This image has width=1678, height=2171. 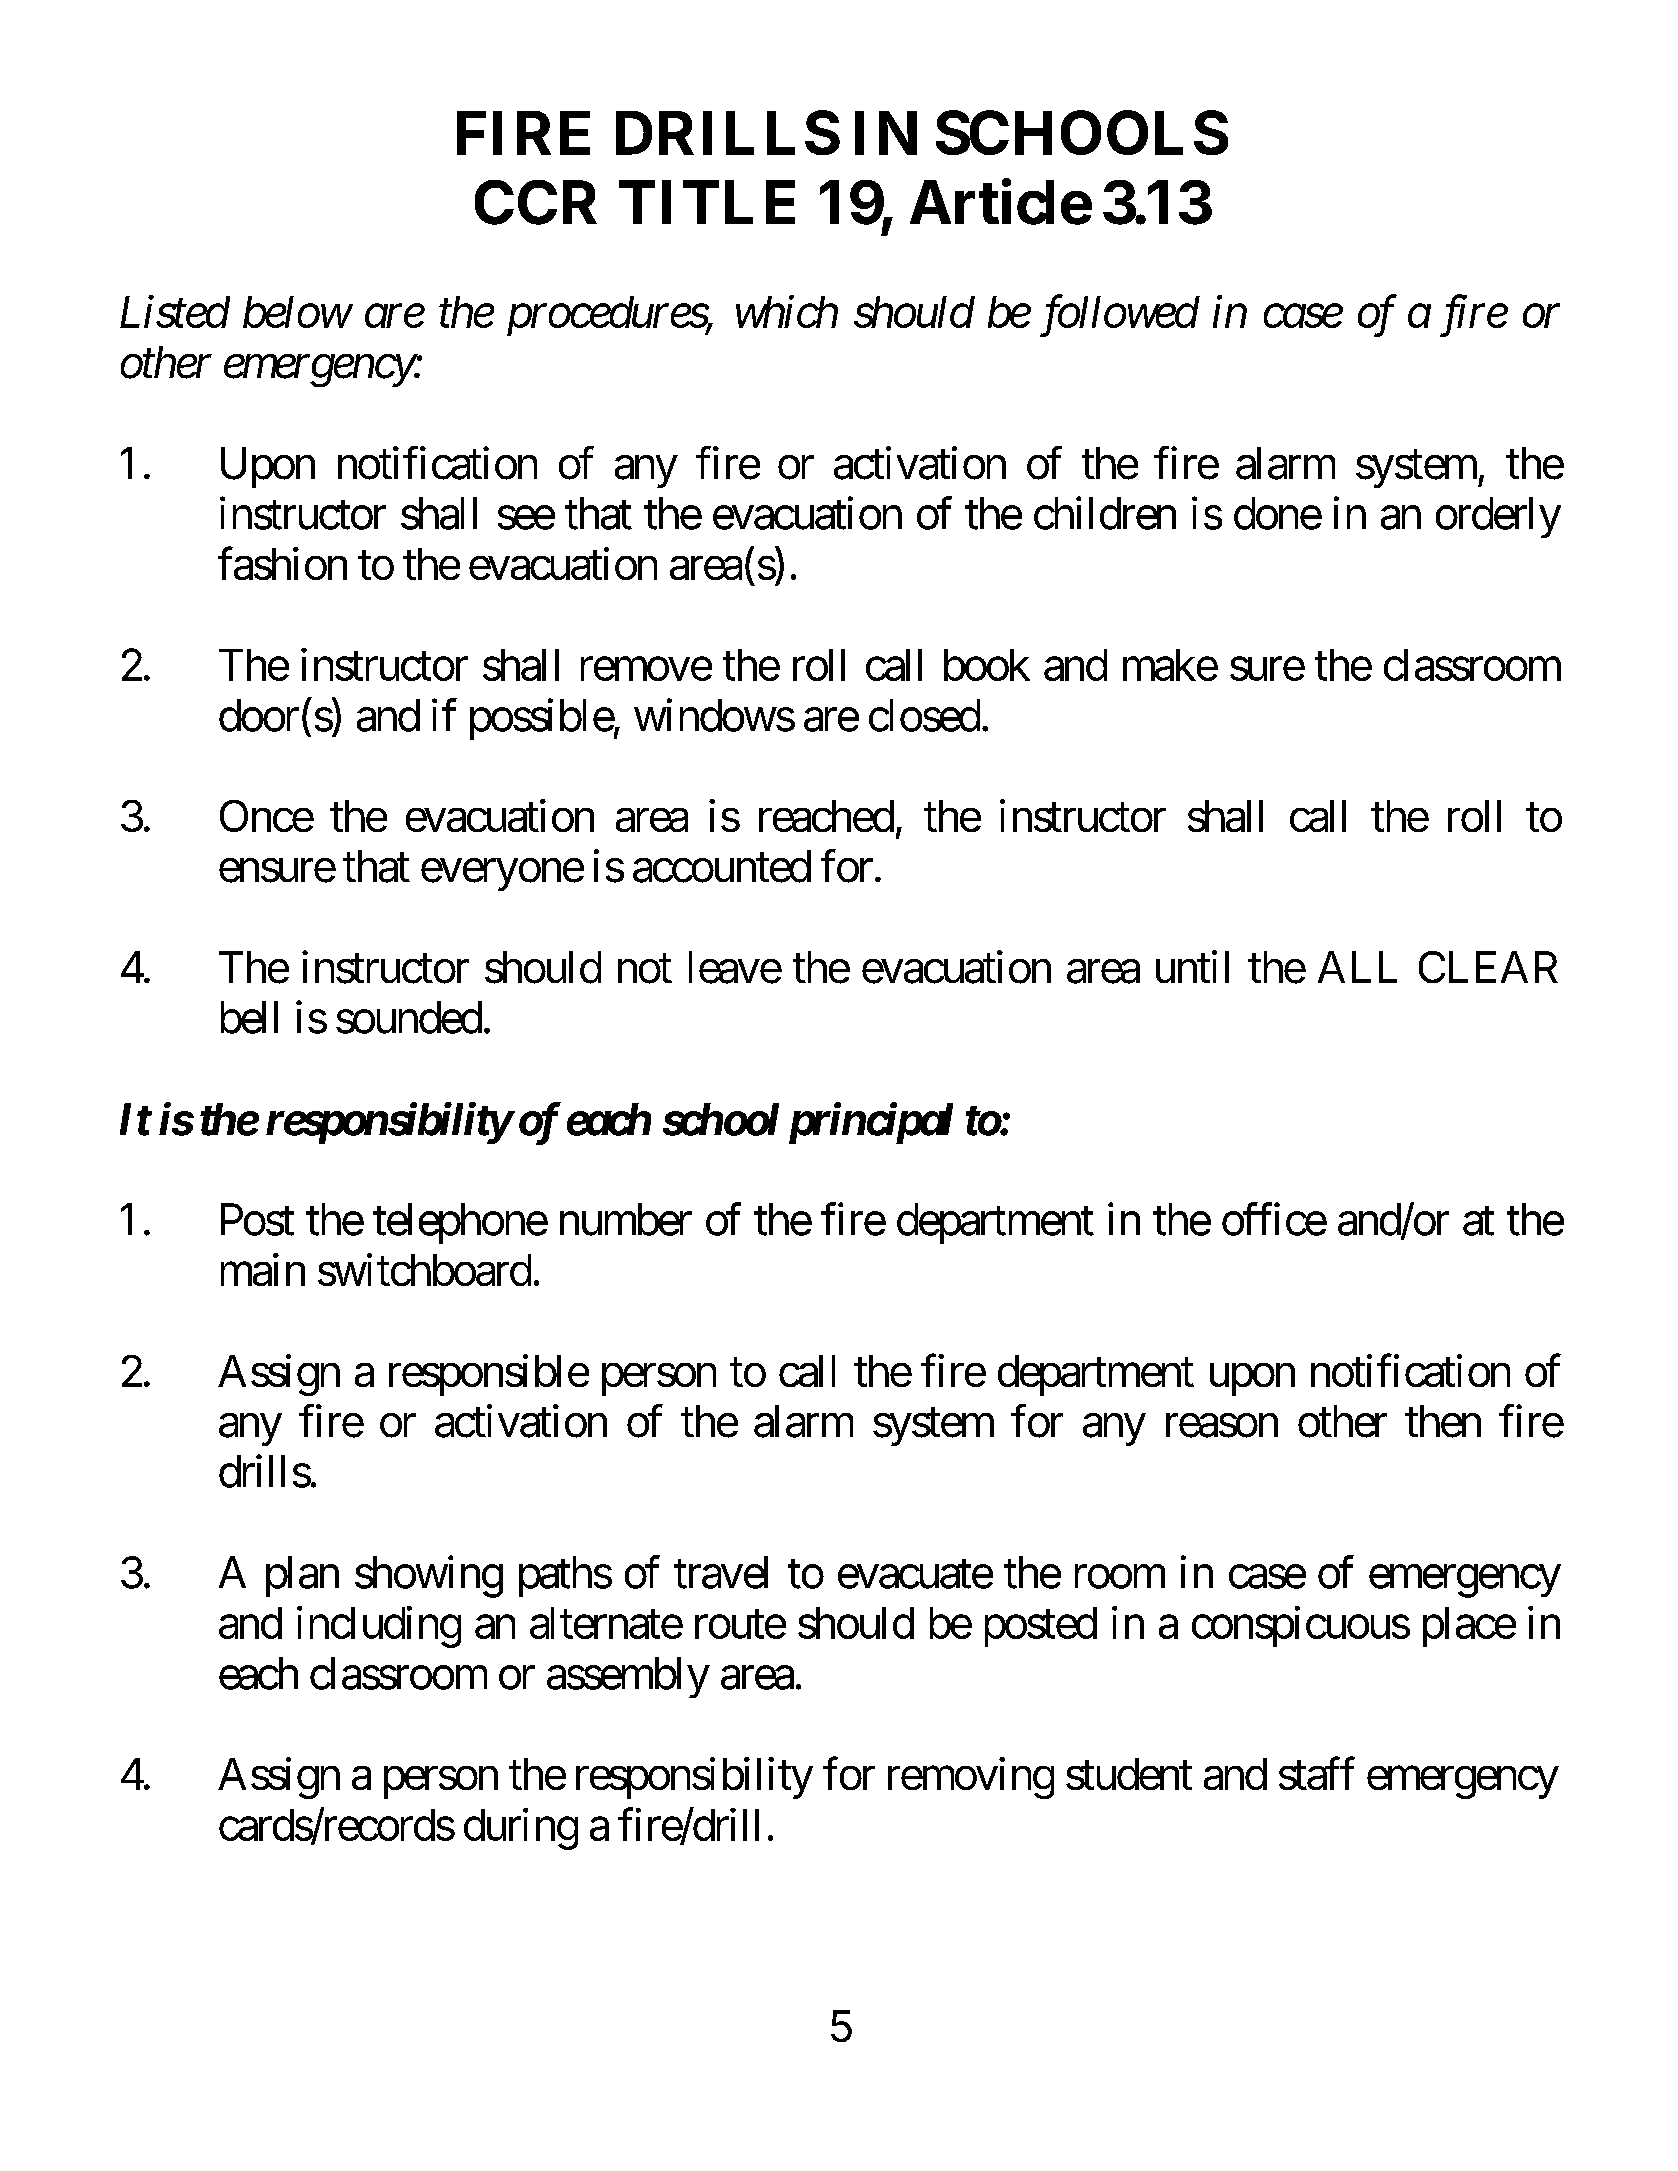 What do you see at coordinates (536, 202) in the image?
I see `CCR` at bounding box center [536, 202].
